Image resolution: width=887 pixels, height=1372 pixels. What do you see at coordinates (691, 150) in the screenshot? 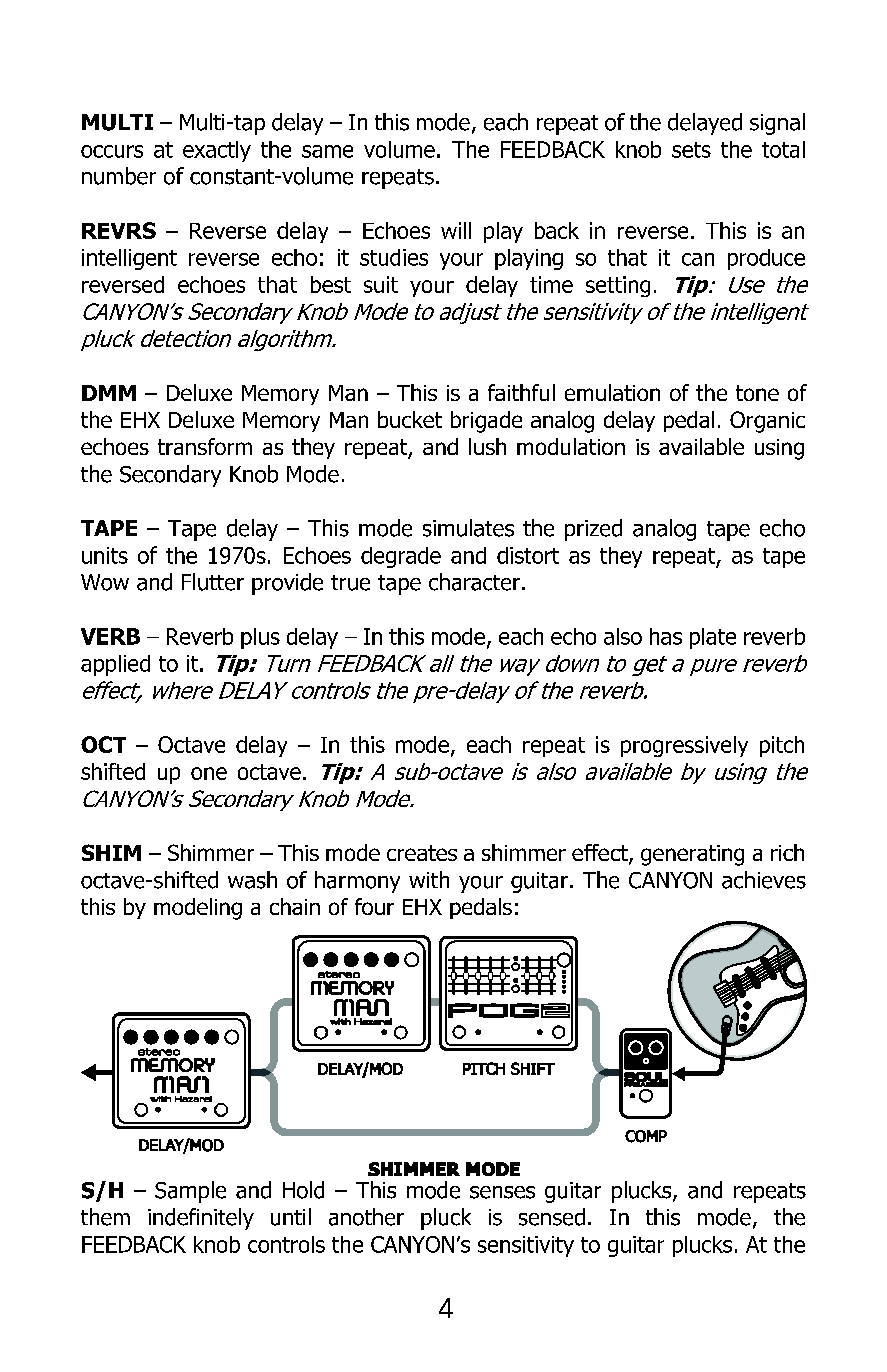
I see `sets` at bounding box center [691, 150].
